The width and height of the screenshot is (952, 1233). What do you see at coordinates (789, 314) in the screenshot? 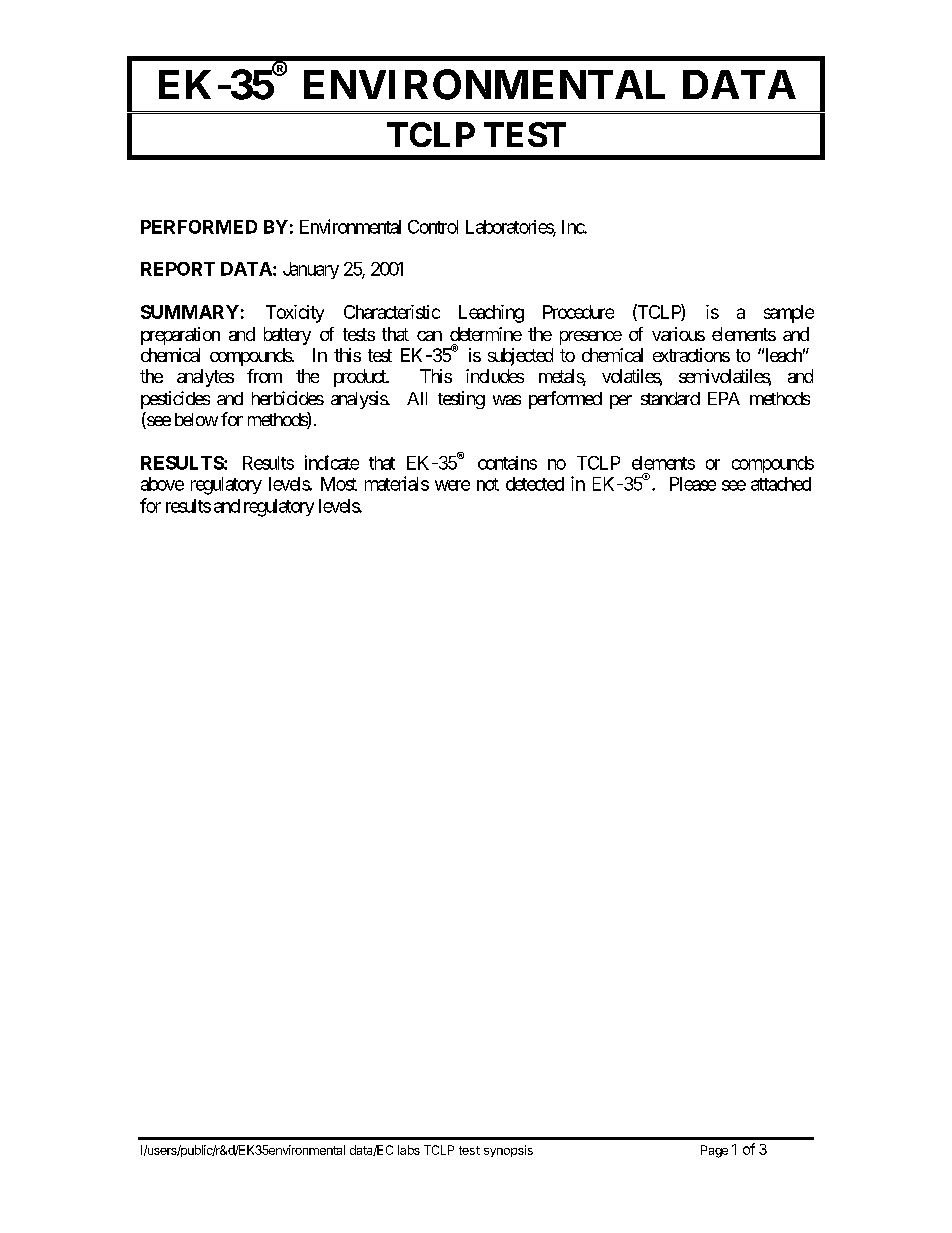
I see `sample` at bounding box center [789, 314].
